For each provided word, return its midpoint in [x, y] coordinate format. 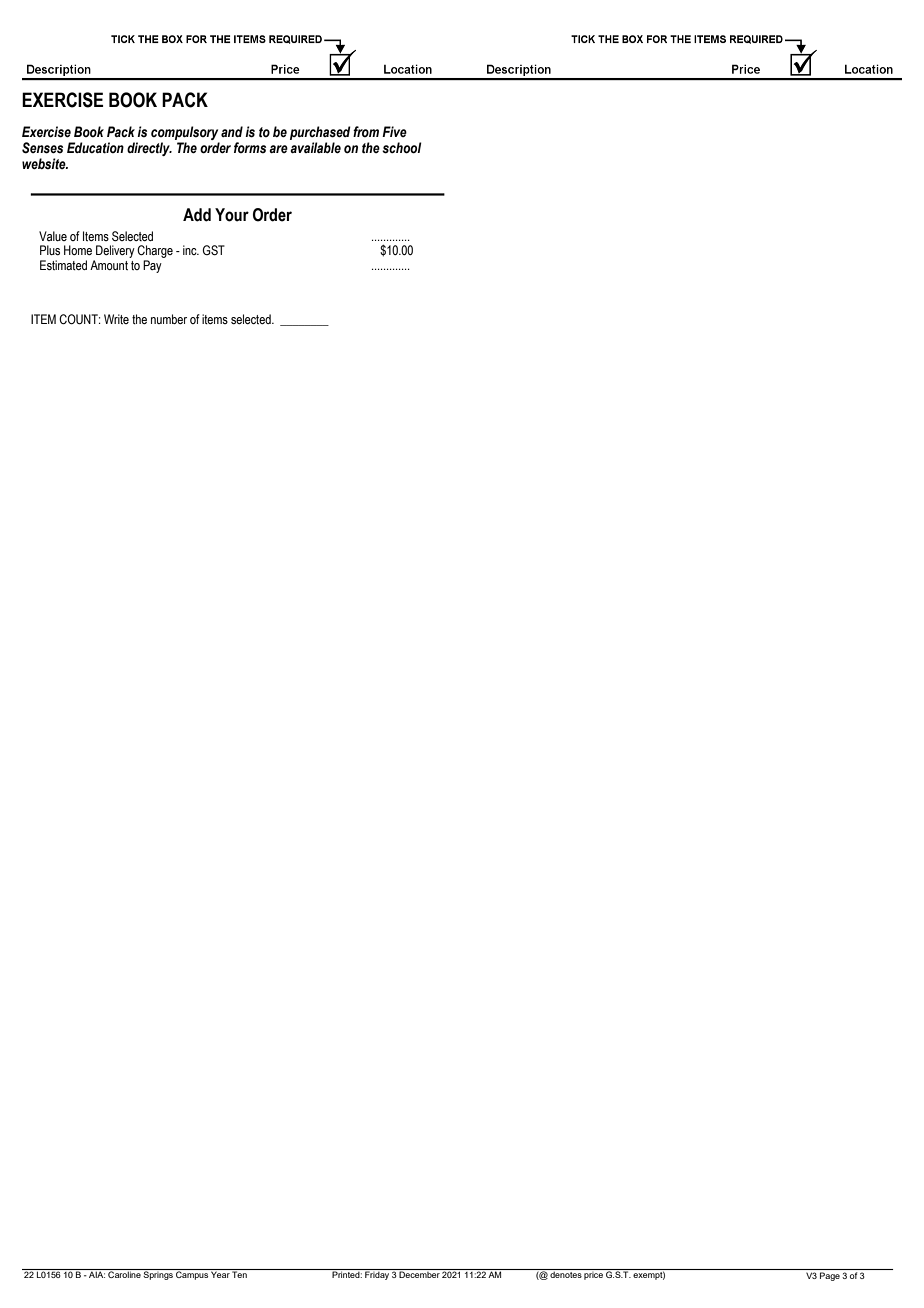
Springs [158, 1274]
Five [394, 131]
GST [214, 250]
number [169, 319]
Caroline [124, 1273]
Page [830, 1276]
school [402, 148]
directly [149, 149]
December [420, 1273]
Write [116, 319]
